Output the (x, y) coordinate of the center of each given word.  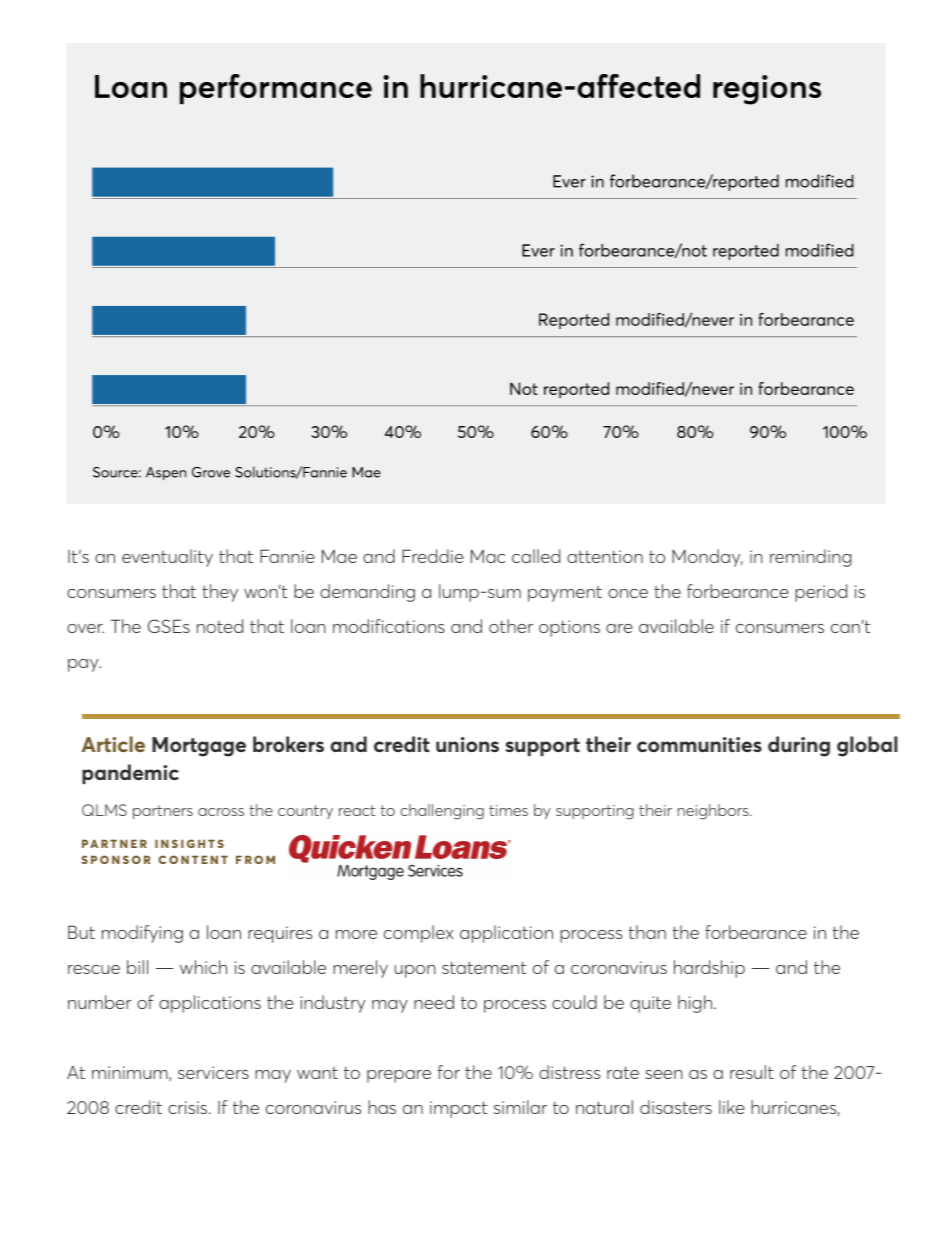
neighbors (714, 812)
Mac (488, 556)
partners (163, 812)
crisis (189, 1107)
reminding (811, 558)
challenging (442, 812)
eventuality (167, 558)
